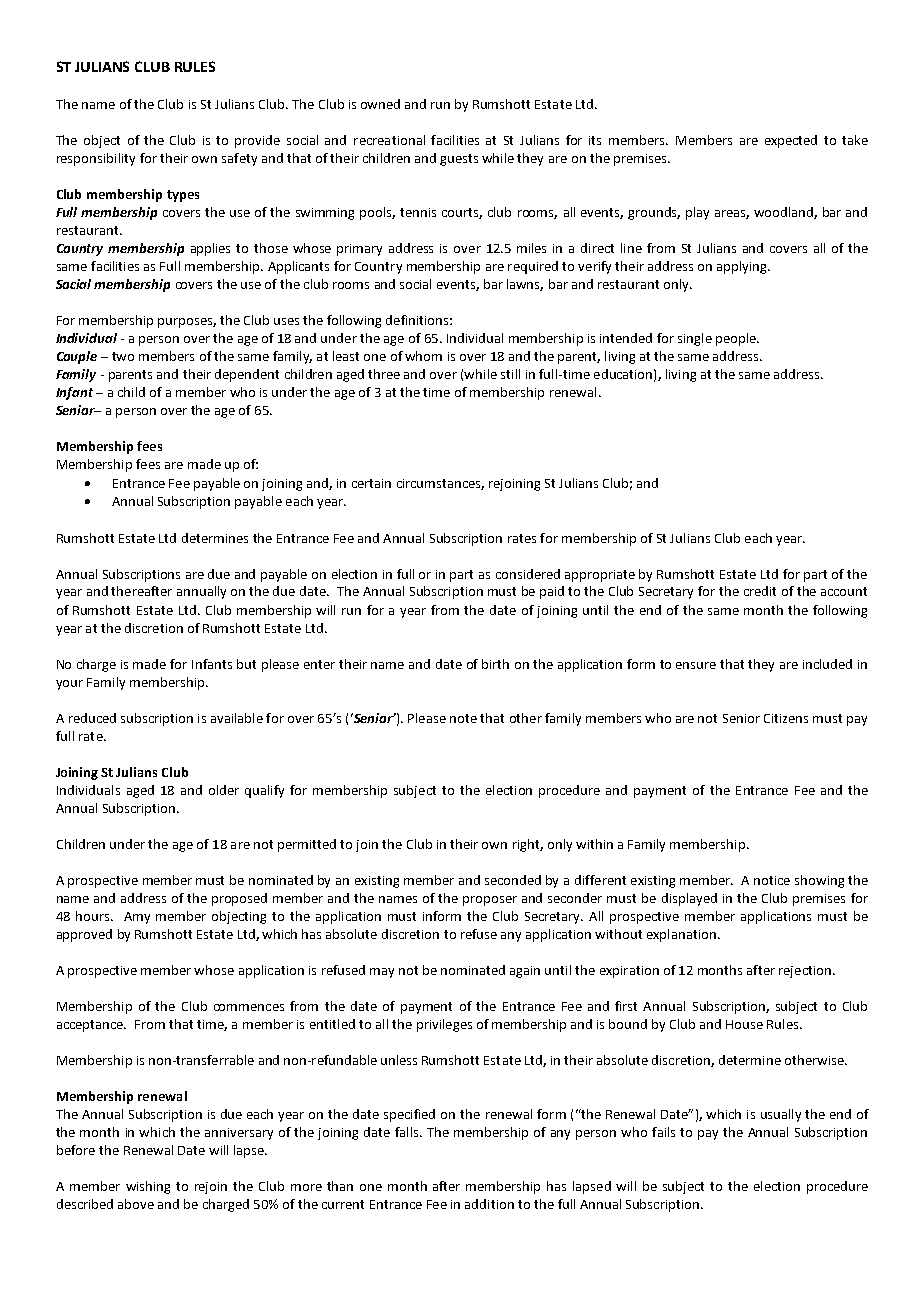 Image resolution: width=924 pixels, height=1308 pixels. Describe the element at coordinates (148, 1187) in the document. I see `wishing` at that location.
